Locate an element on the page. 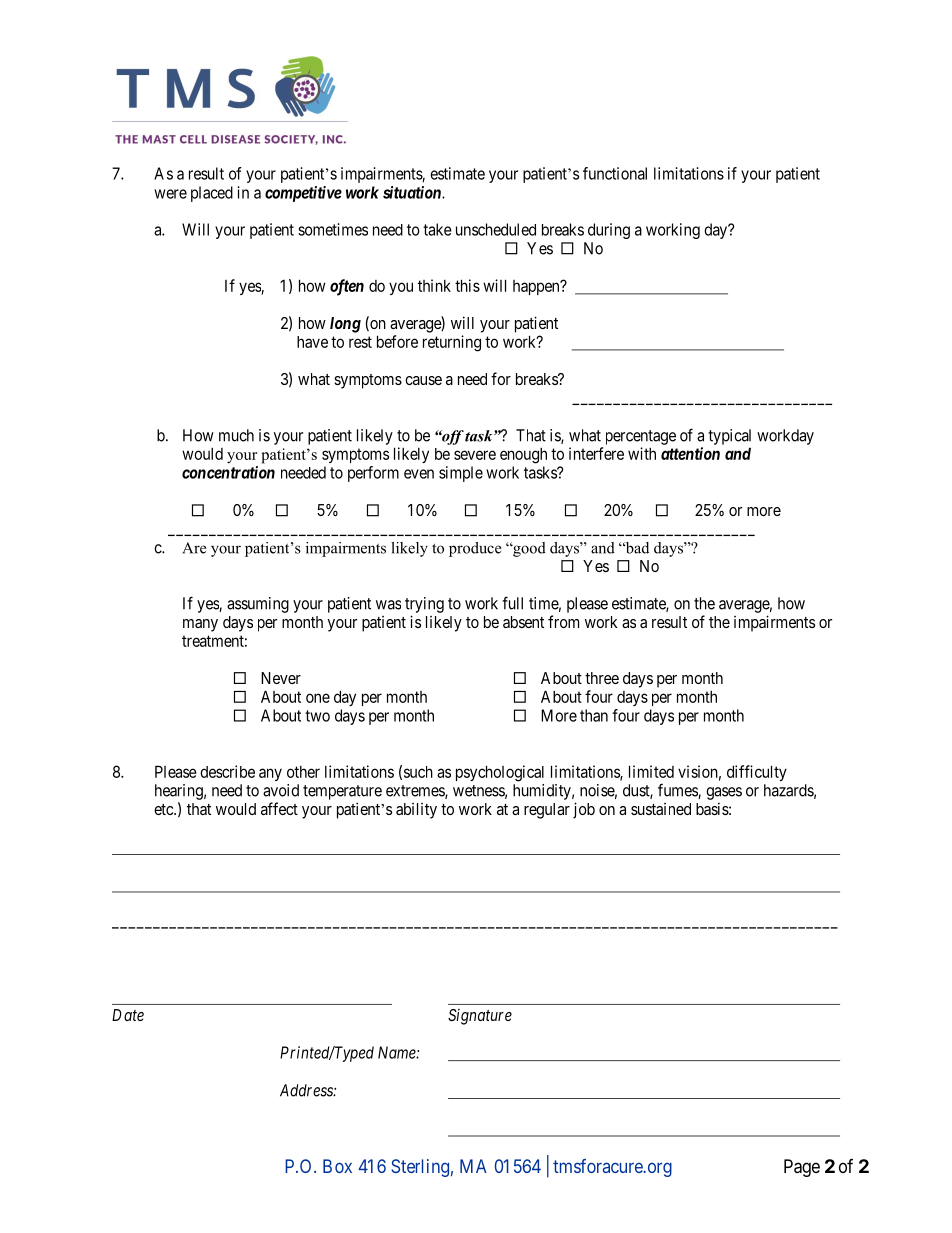  ability is located at coordinates (416, 811).
